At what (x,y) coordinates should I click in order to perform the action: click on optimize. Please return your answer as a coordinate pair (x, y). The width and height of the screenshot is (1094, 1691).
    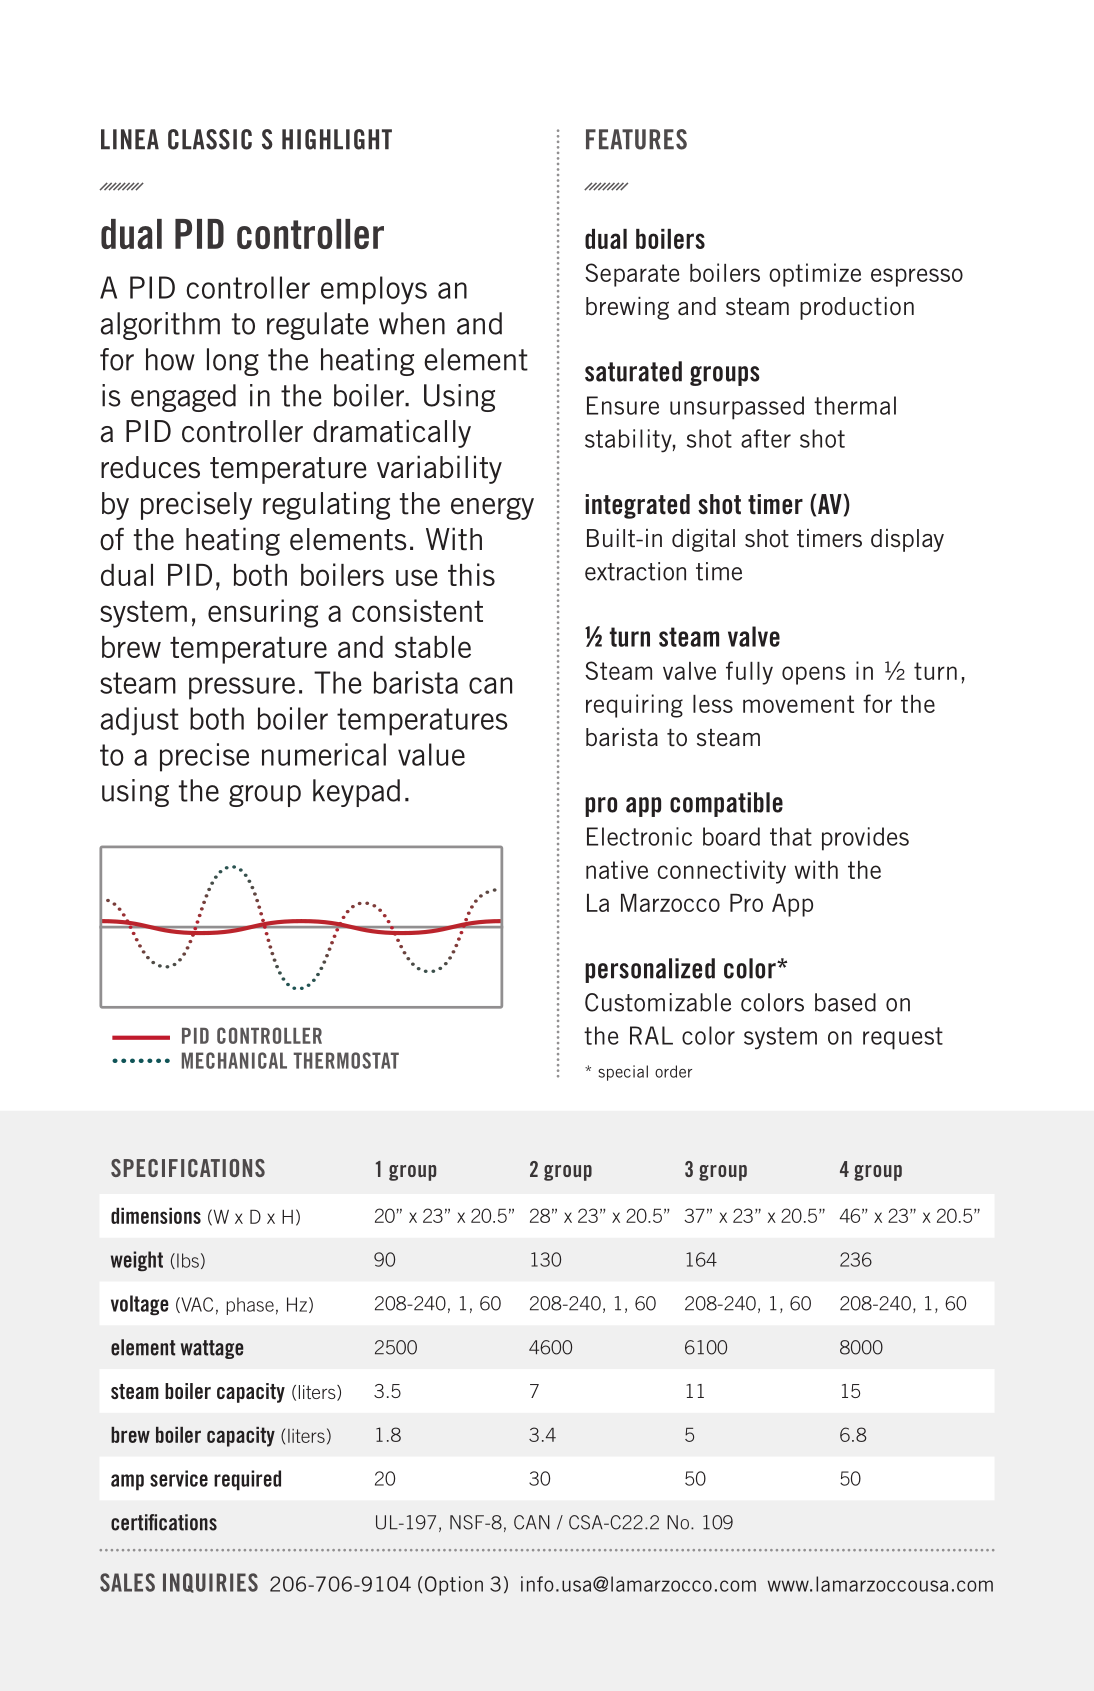
    Looking at the image, I should click on (815, 275).
